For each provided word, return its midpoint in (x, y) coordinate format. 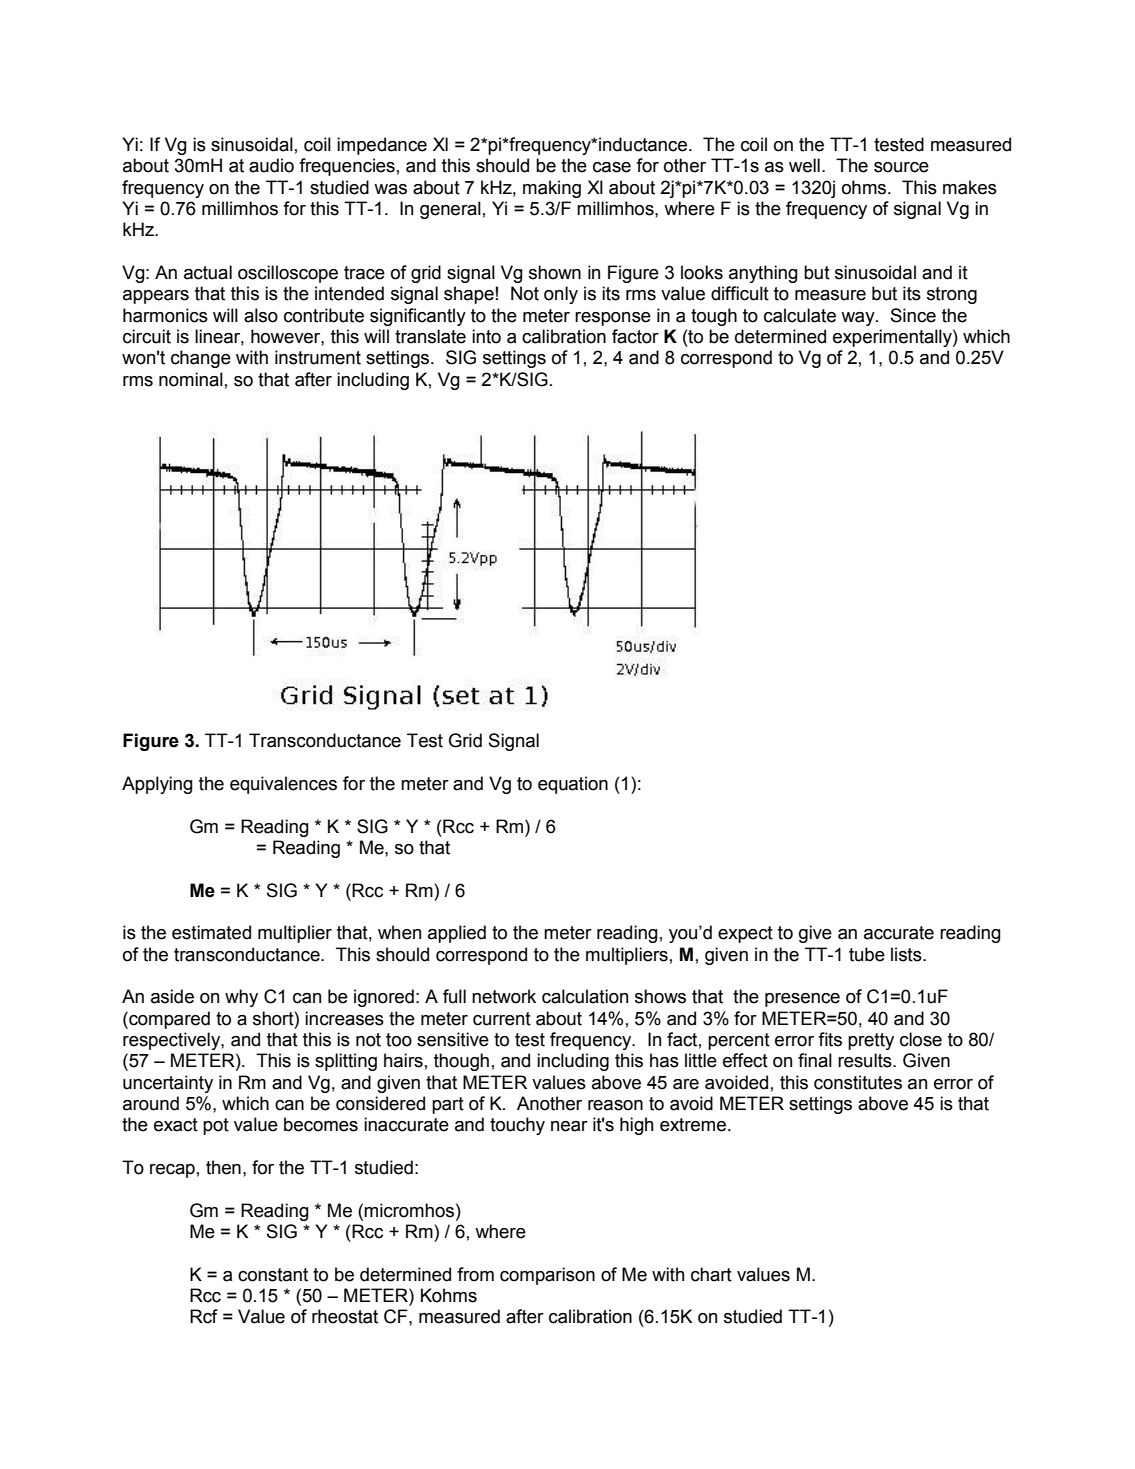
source (901, 167)
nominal (191, 379)
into (486, 336)
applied (457, 934)
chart (711, 1274)
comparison (547, 1276)
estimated (211, 932)
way (859, 319)
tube (867, 954)
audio (271, 165)
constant (273, 1275)
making (552, 189)
